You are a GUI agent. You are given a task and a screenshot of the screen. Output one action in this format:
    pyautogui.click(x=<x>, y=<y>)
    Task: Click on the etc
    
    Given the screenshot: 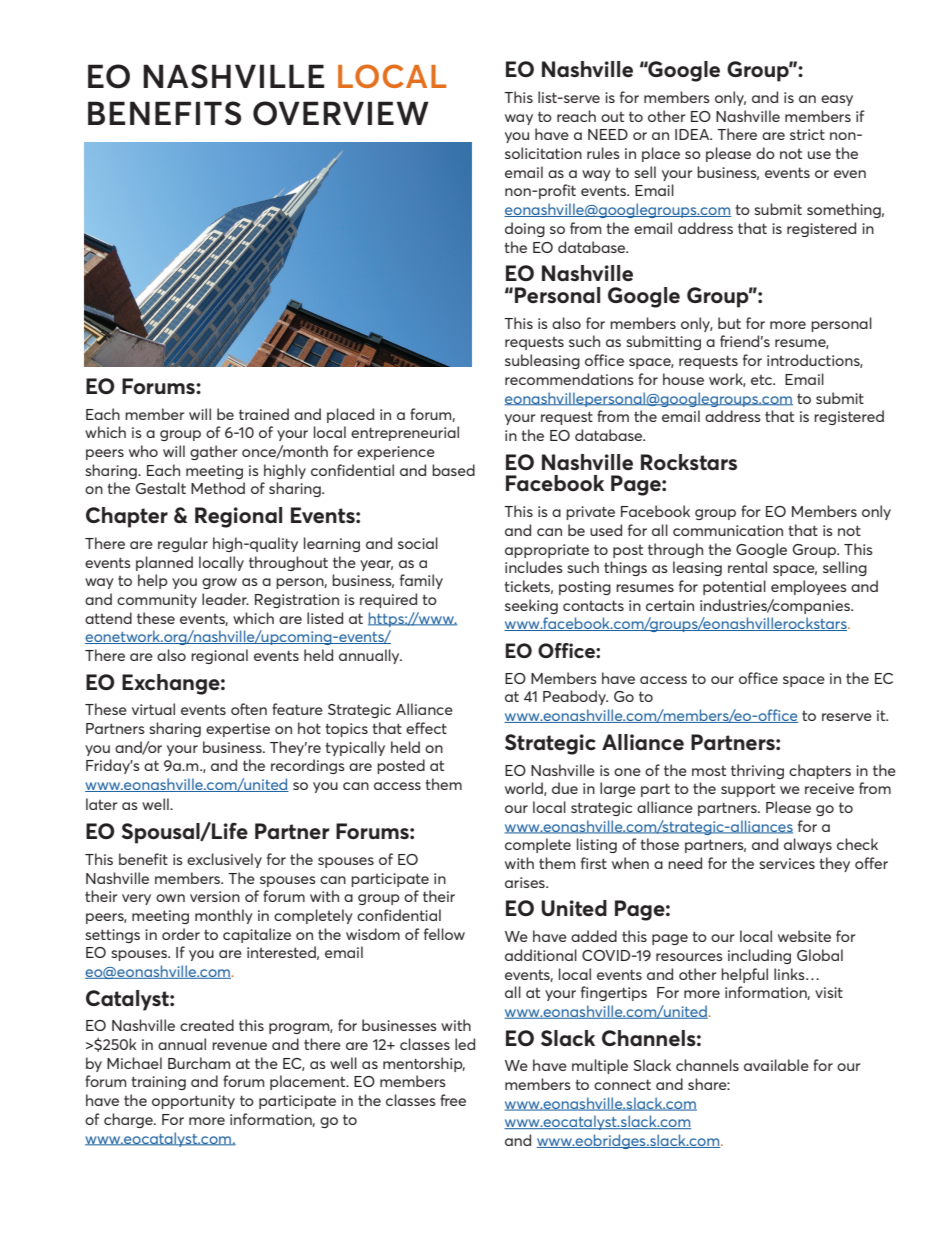 What is the action you would take?
    pyautogui.click(x=762, y=380)
